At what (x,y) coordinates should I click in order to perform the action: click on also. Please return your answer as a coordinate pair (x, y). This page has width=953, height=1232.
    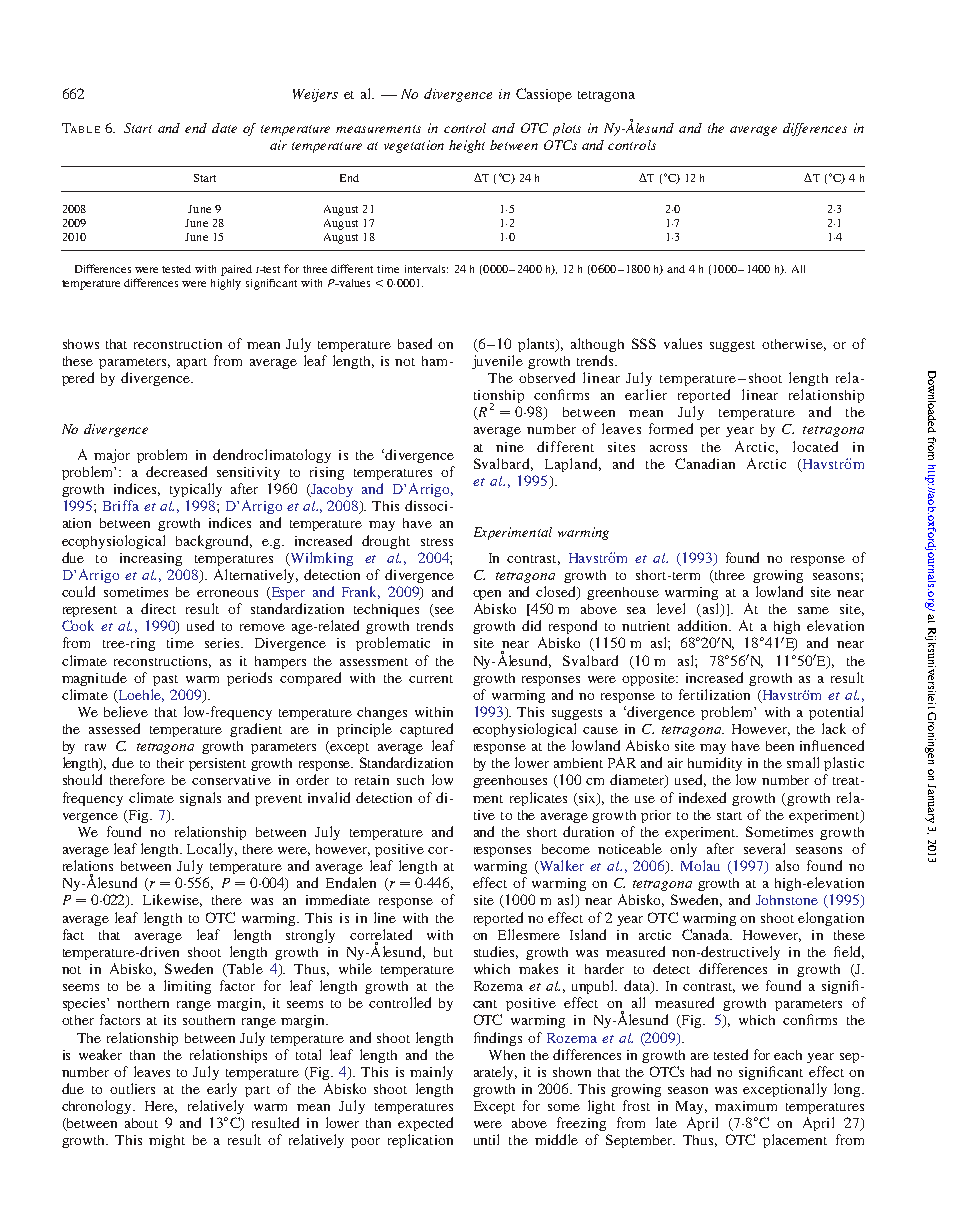
    Looking at the image, I should click on (787, 865).
